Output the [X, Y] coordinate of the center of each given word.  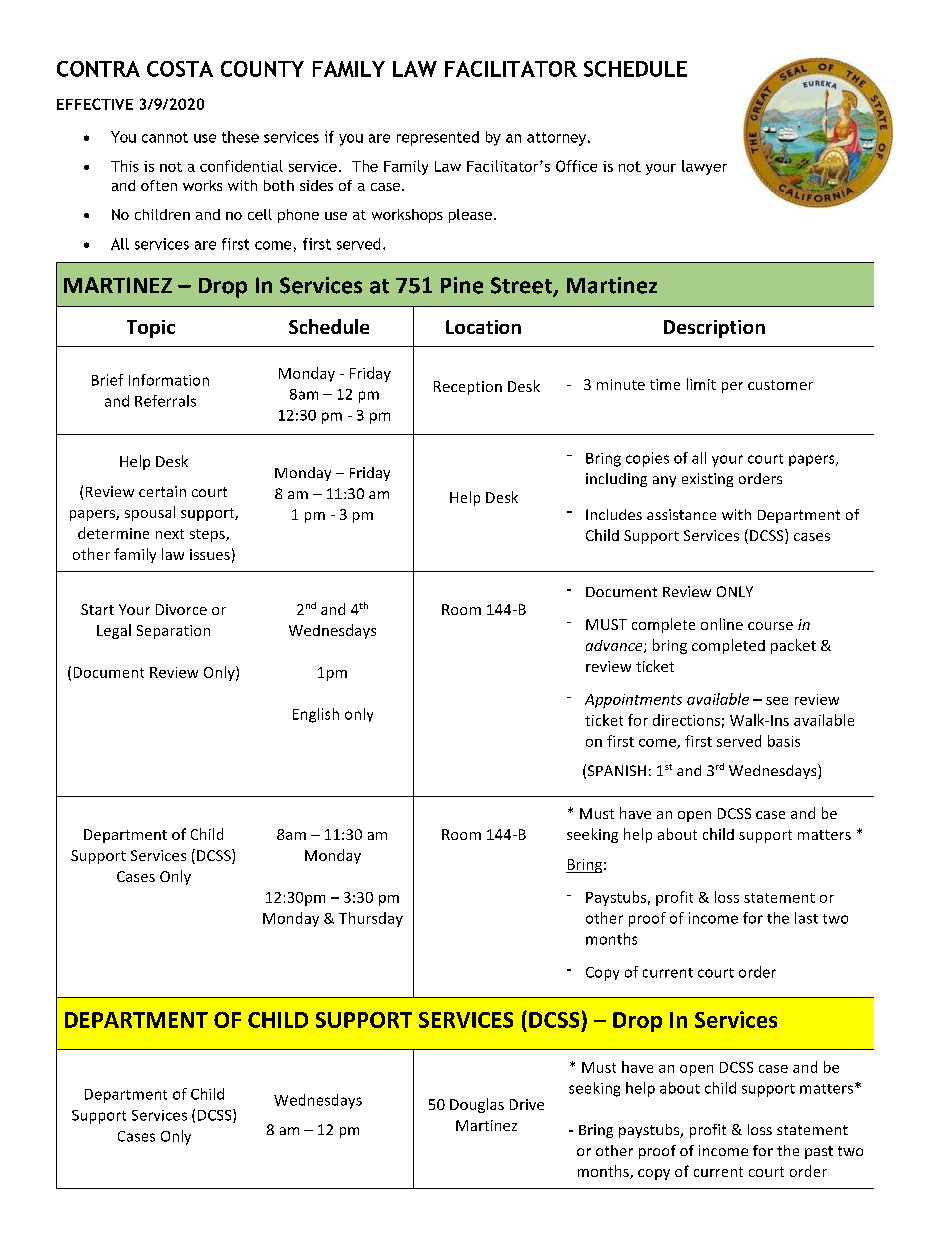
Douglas [477, 1105]
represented [438, 138]
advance [615, 646]
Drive [527, 1104]
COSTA [180, 69]
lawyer [704, 167]
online [722, 624]
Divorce [181, 609]
